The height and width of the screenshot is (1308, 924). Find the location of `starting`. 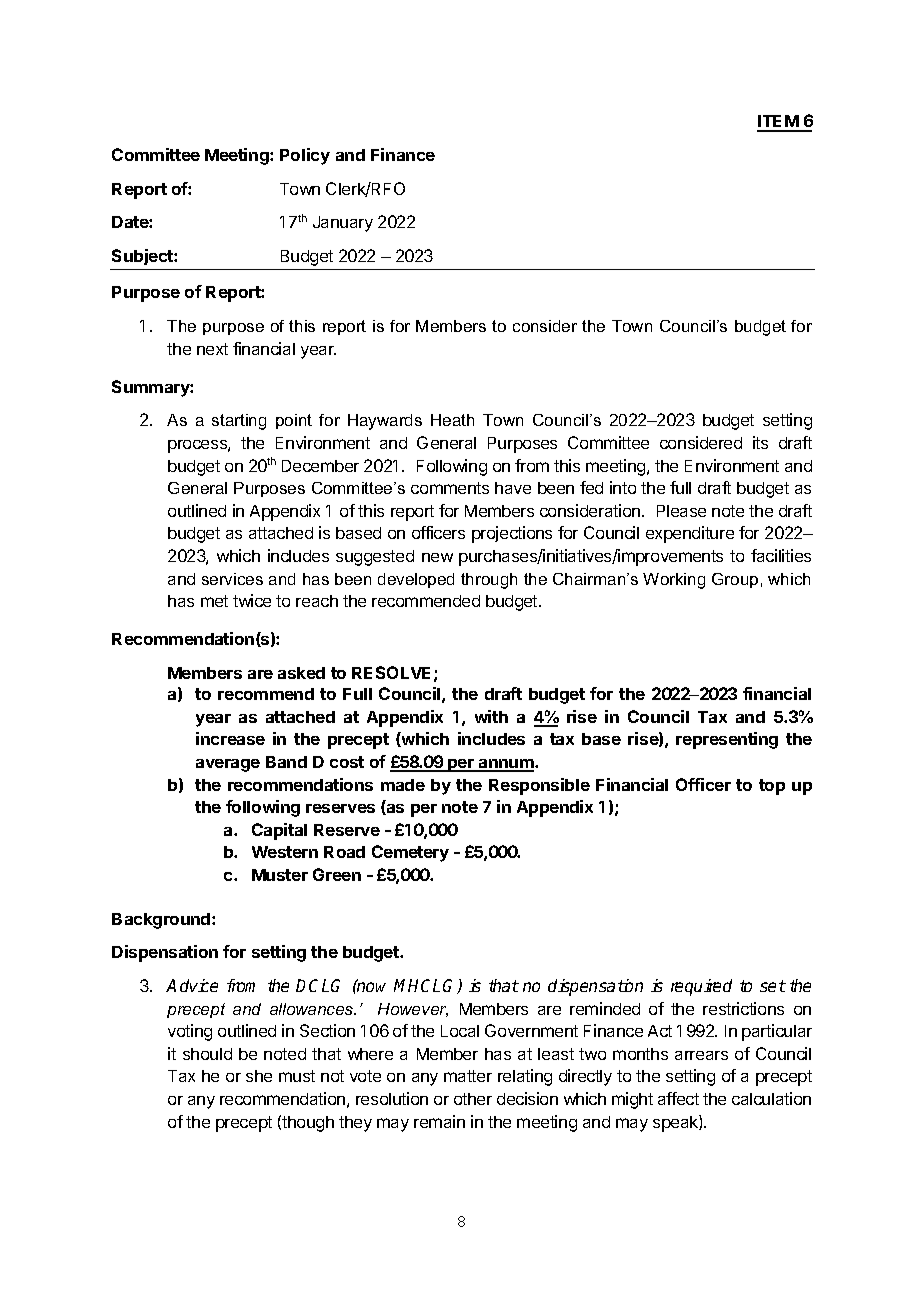

starting is located at coordinates (239, 422).
